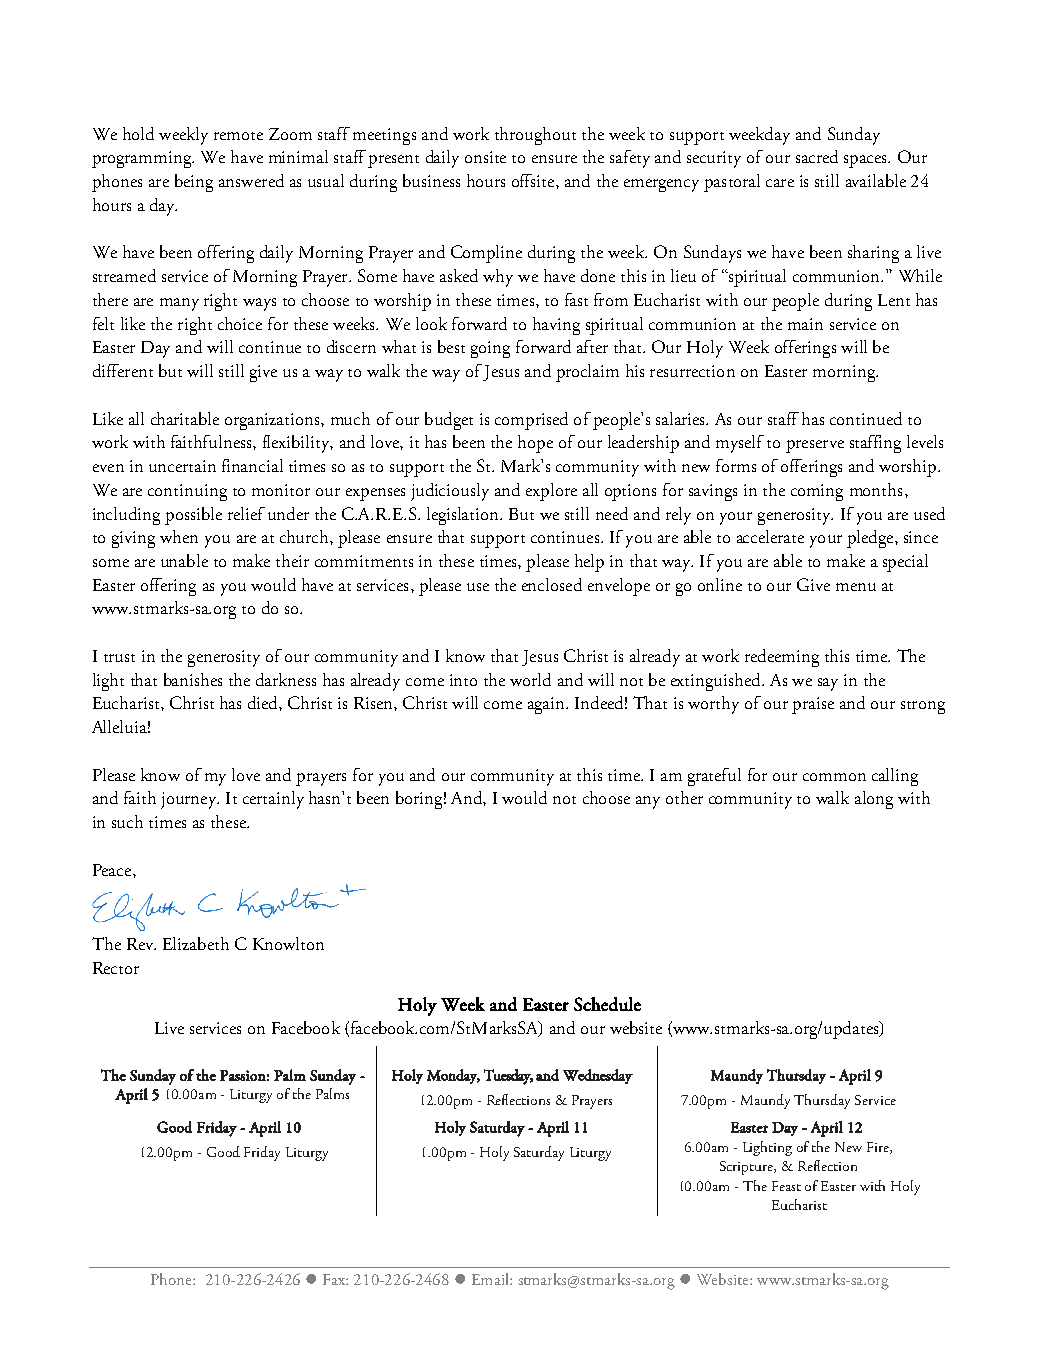  I want to click on being, so click(194, 183).
